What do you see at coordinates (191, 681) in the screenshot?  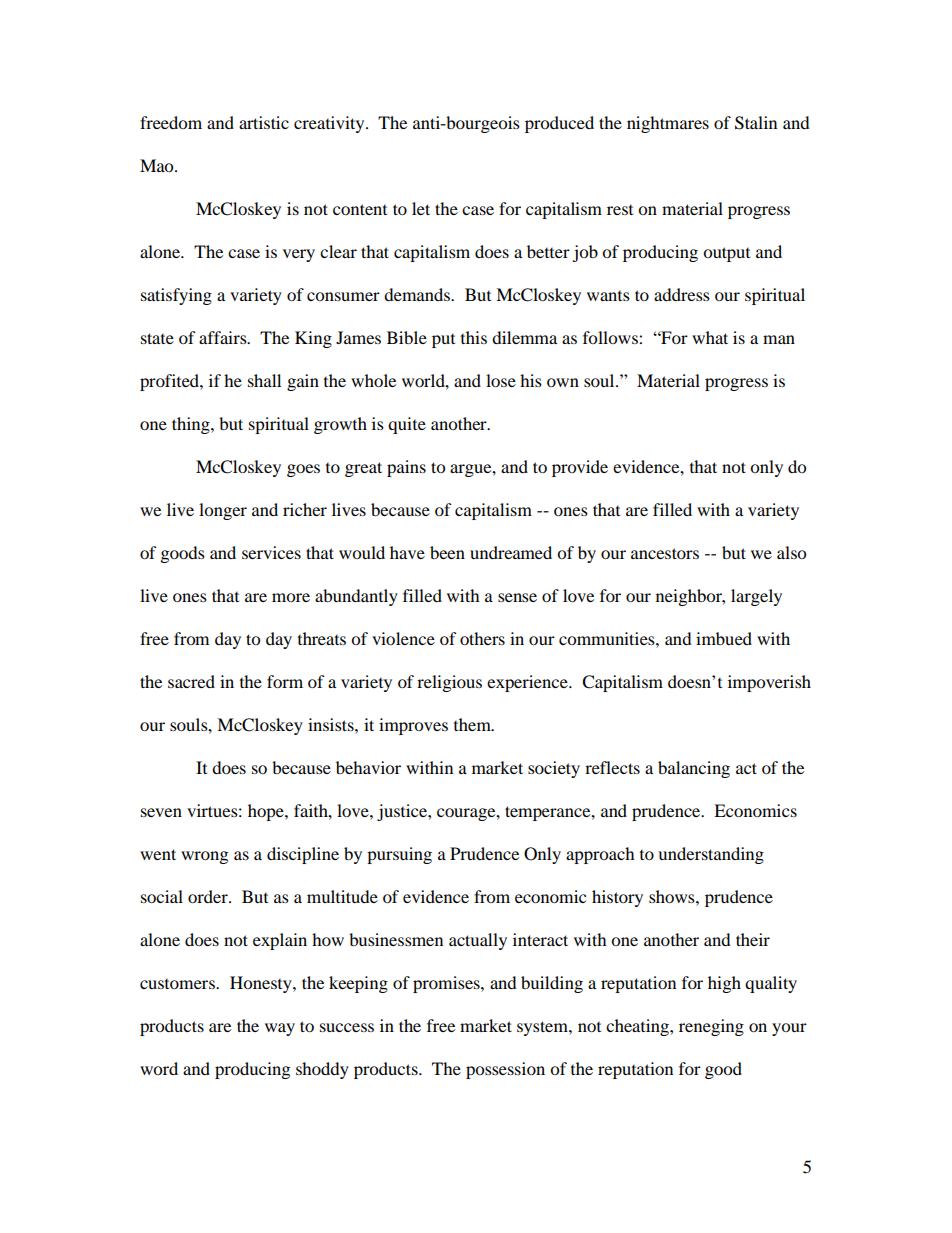 I see `sacred` at bounding box center [191, 681].
